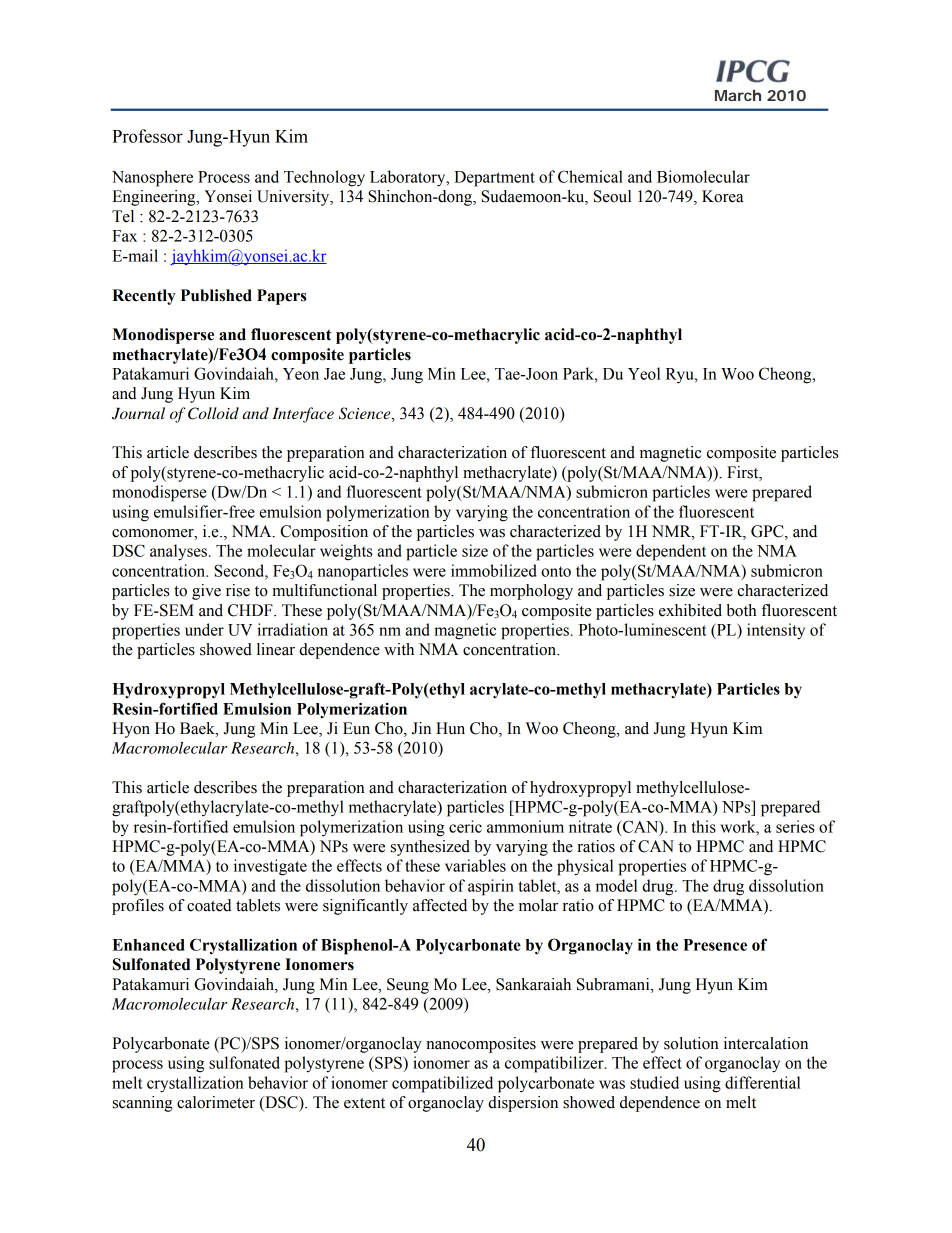 This screenshot has height=1233, width=952. Describe the element at coordinates (494, 570) in the screenshot. I see `immobilized` at that location.
